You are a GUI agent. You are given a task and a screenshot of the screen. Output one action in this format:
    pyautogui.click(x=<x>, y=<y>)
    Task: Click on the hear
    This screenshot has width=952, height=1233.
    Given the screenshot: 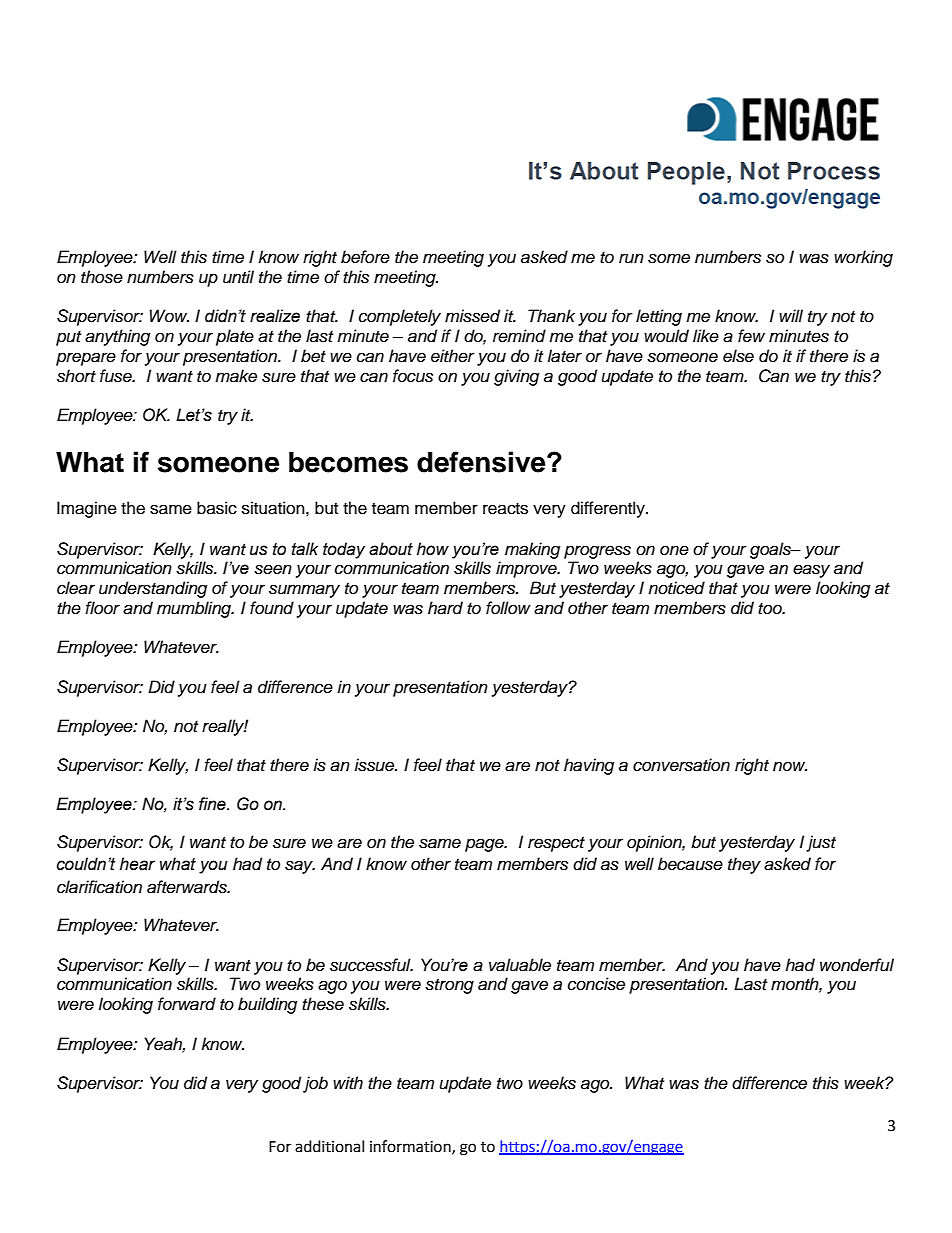 What is the action you would take?
    pyautogui.click(x=137, y=864)
